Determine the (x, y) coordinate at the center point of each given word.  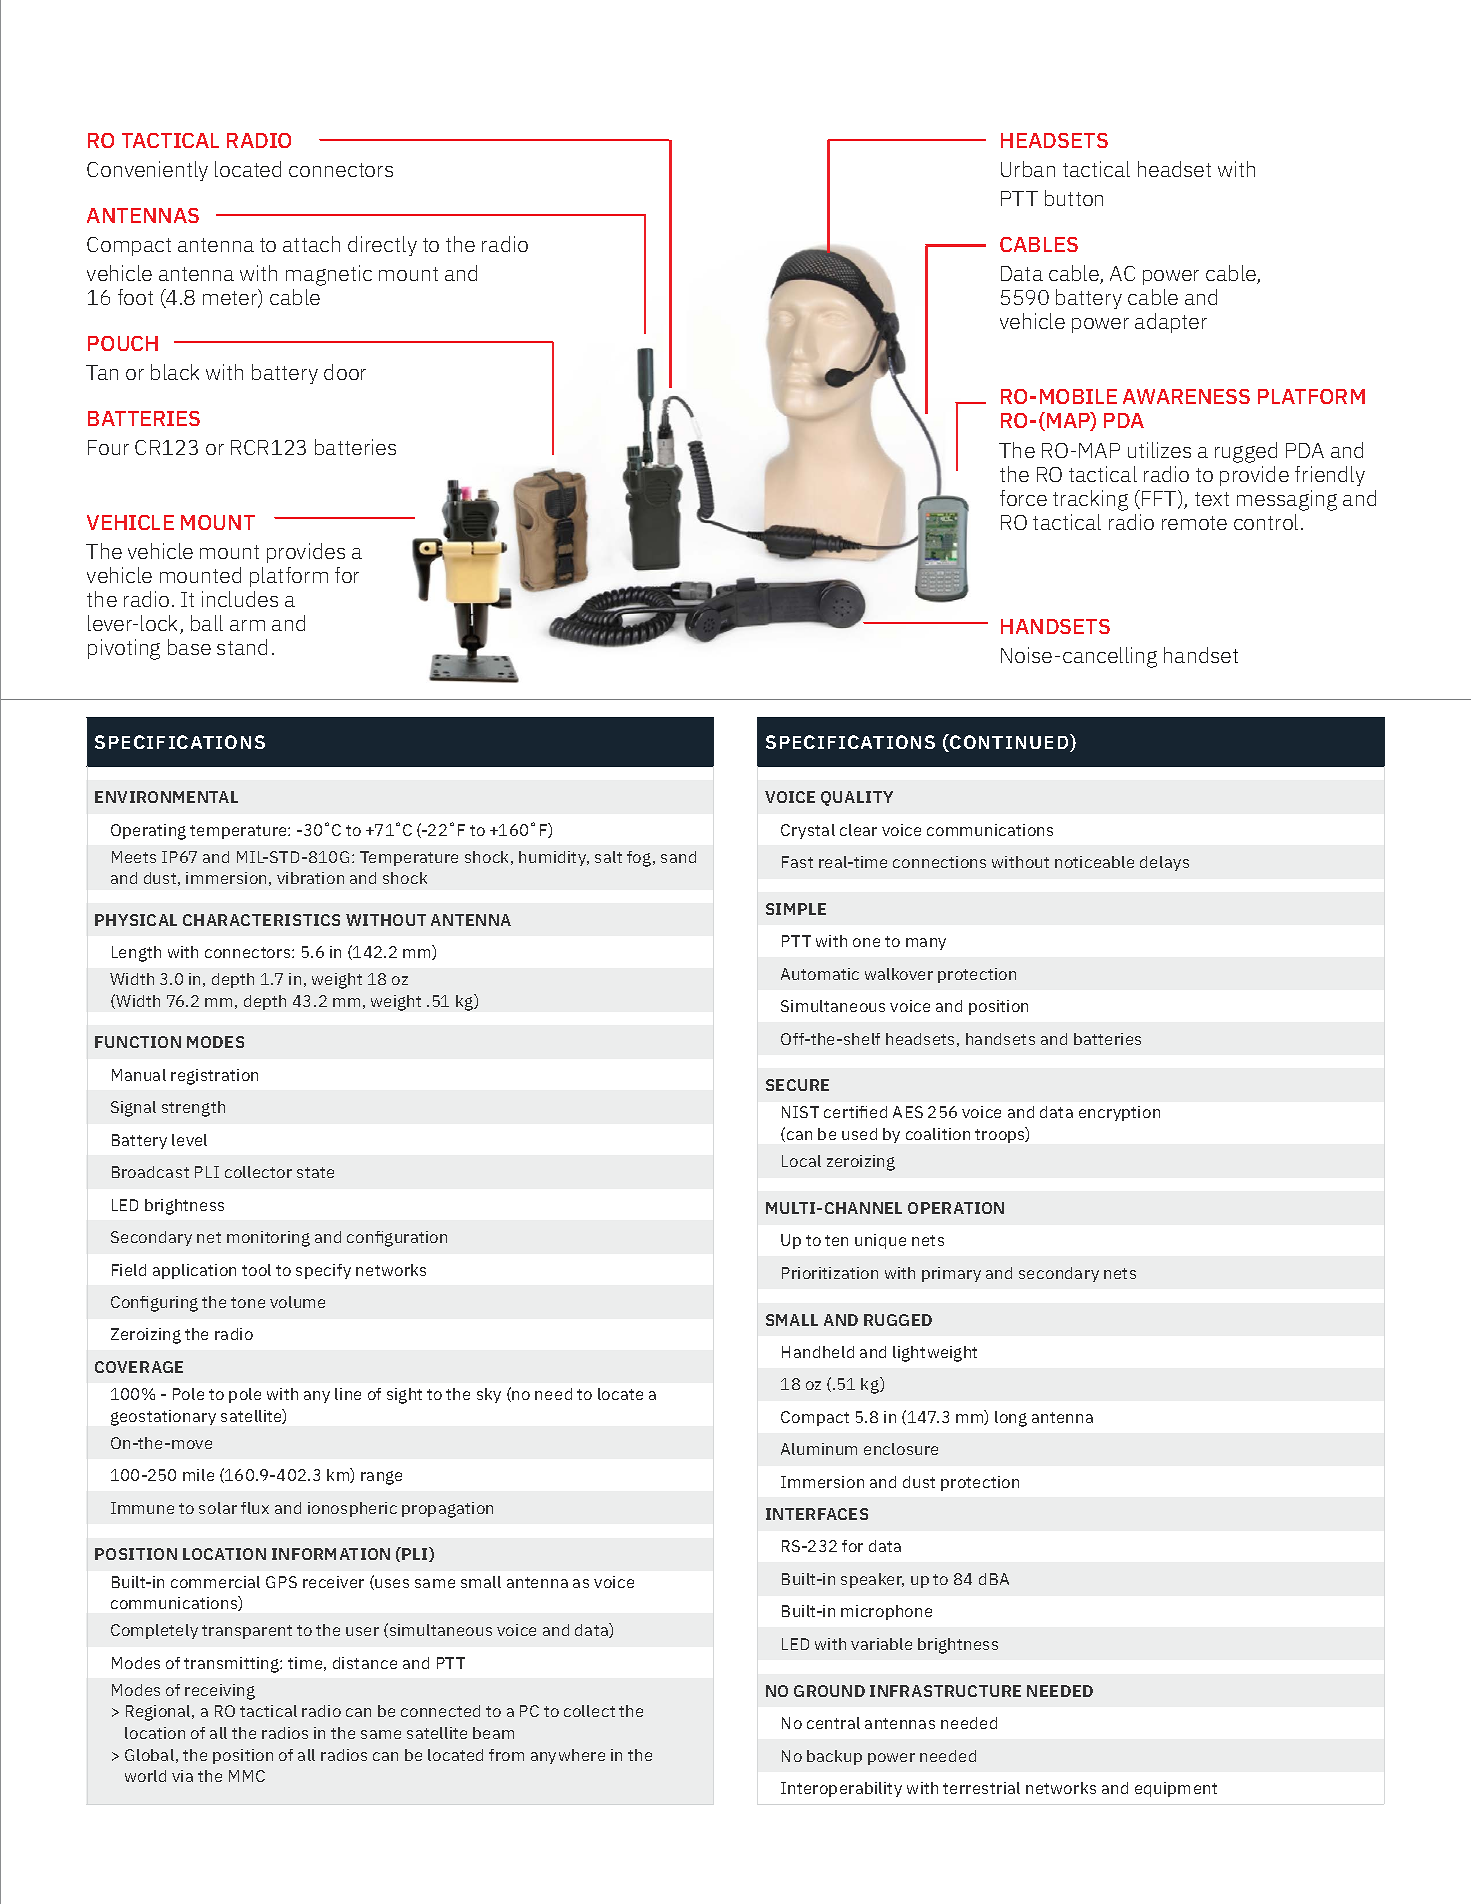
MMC (247, 1776)
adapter (1171, 323)
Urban (1028, 169)
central (833, 1723)
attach (311, 244)
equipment (1176, 1789)
